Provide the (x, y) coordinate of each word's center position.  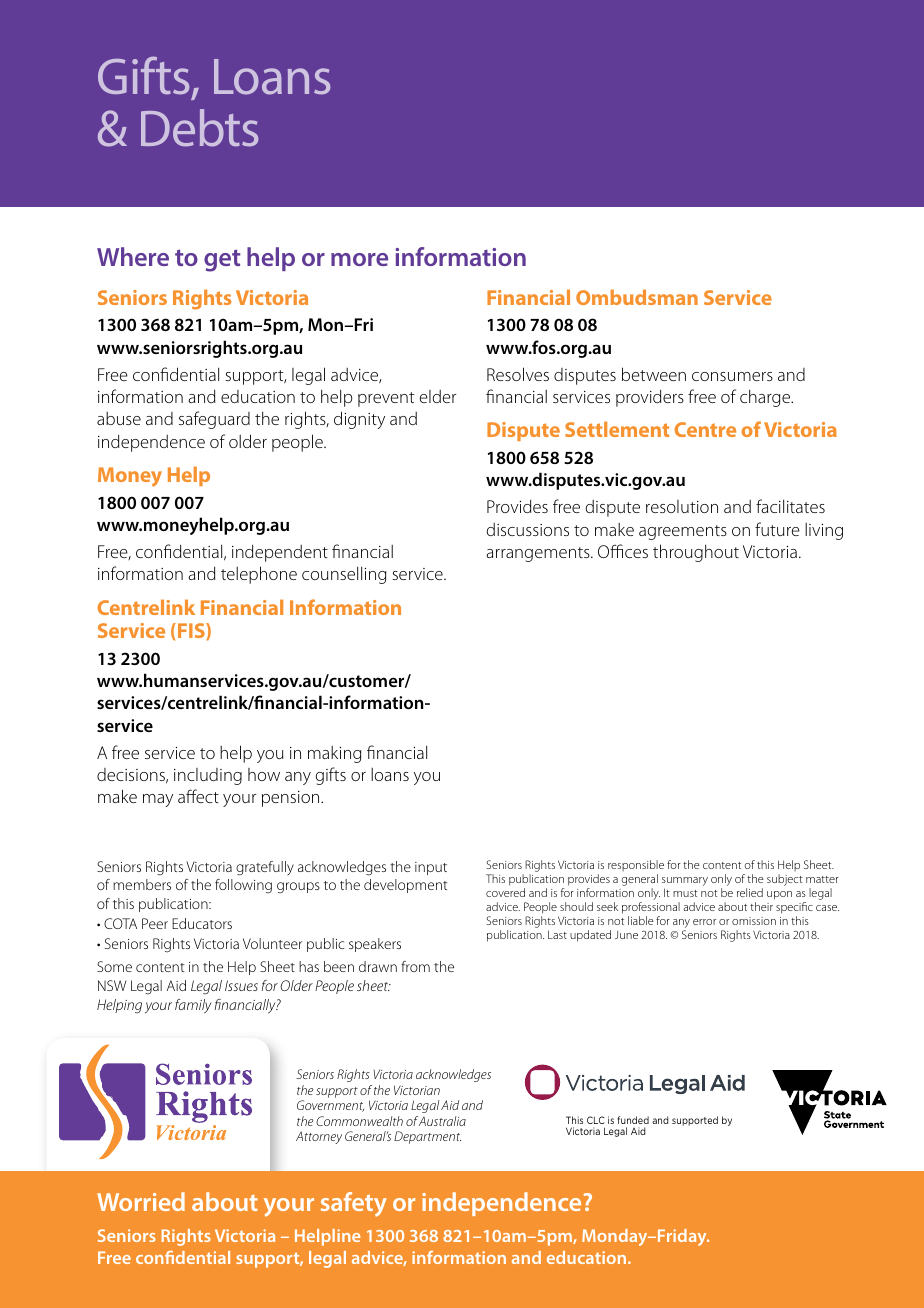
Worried (141, 1201)
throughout (696, 553)
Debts (199, 128)
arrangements (539, 554)
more (359, 259)
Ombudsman (637, 297)
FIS (192, 631)
